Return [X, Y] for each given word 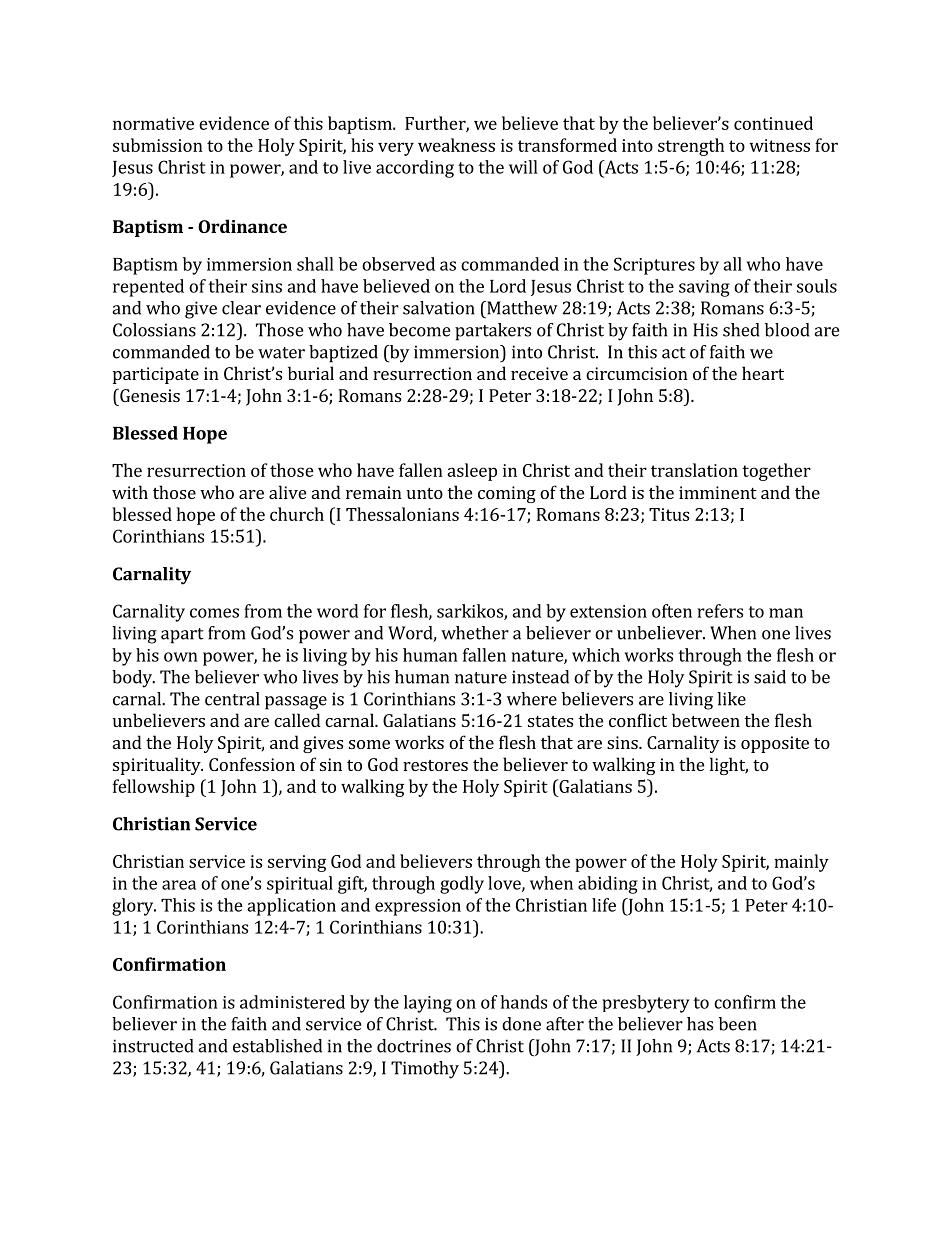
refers [720, 611]
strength [691, 147]
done [521, 1024]
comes [214, 613]
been [738, 1024]
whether [475, 633]
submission [158, 145]
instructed [153, 1046]
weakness [456, 145]
